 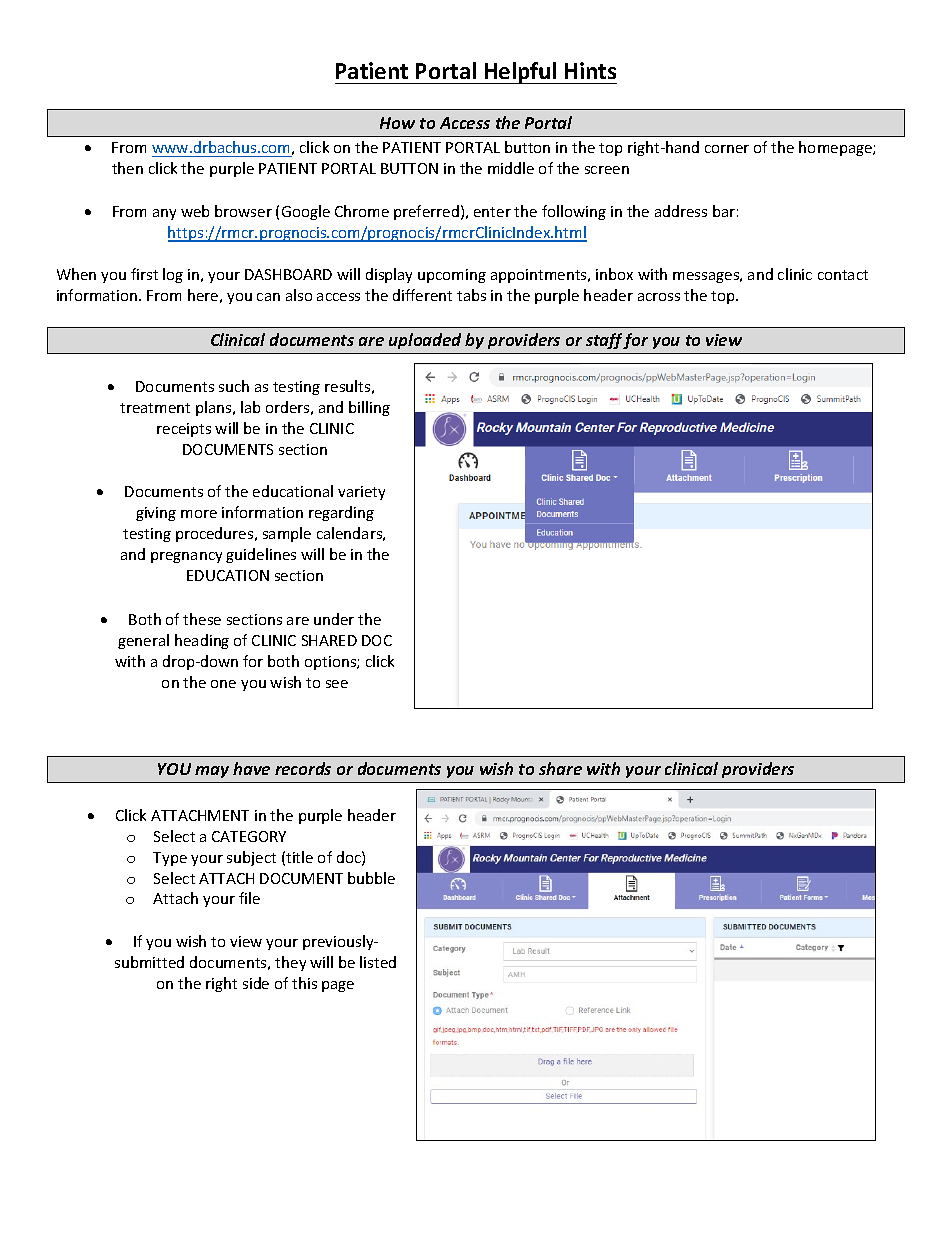 What do you see at coordinates (156, 514) in the screenshot?
I see `giving` at bounding box center [156, 514].
